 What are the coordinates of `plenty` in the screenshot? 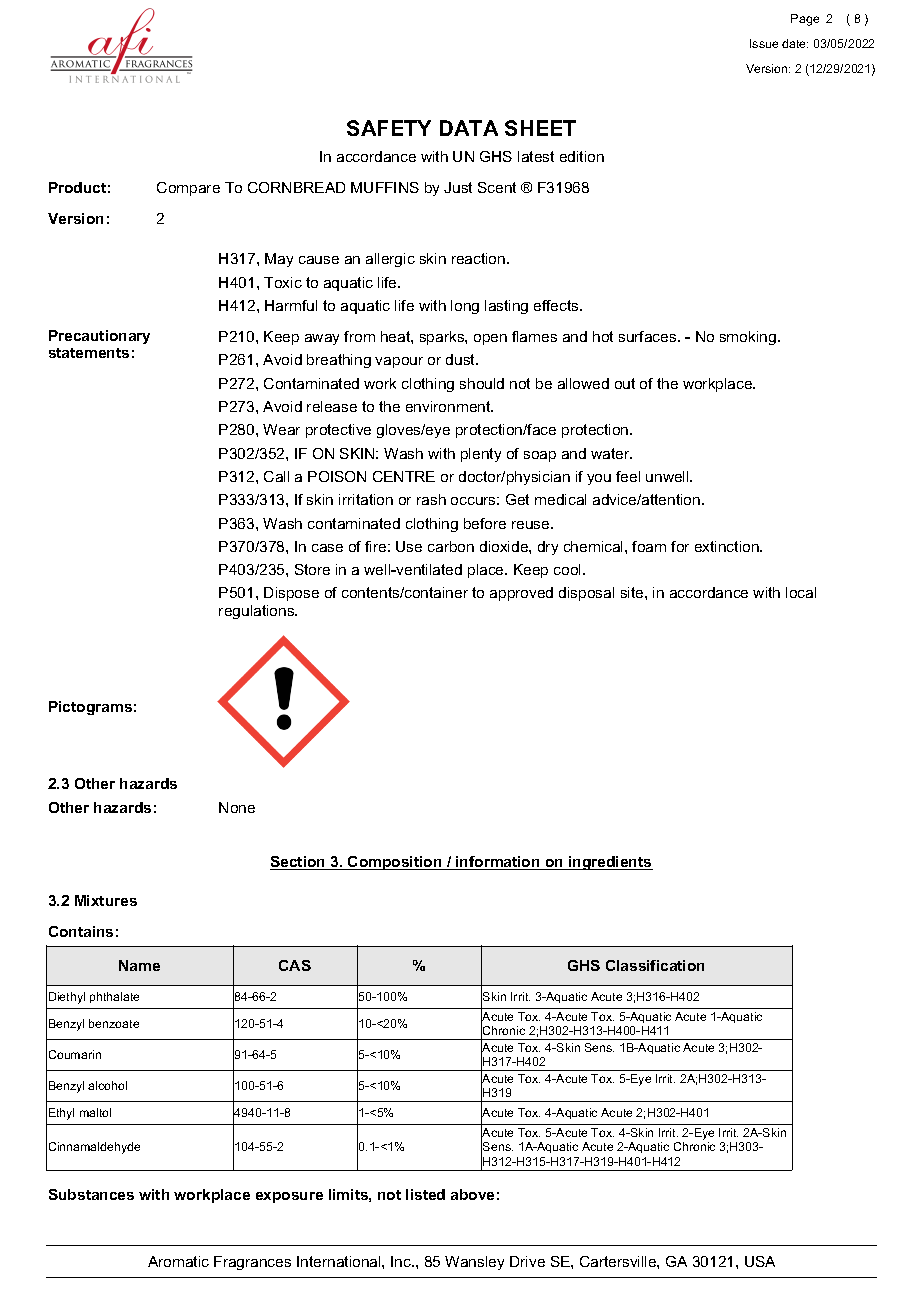 It's located at (481, 455).
